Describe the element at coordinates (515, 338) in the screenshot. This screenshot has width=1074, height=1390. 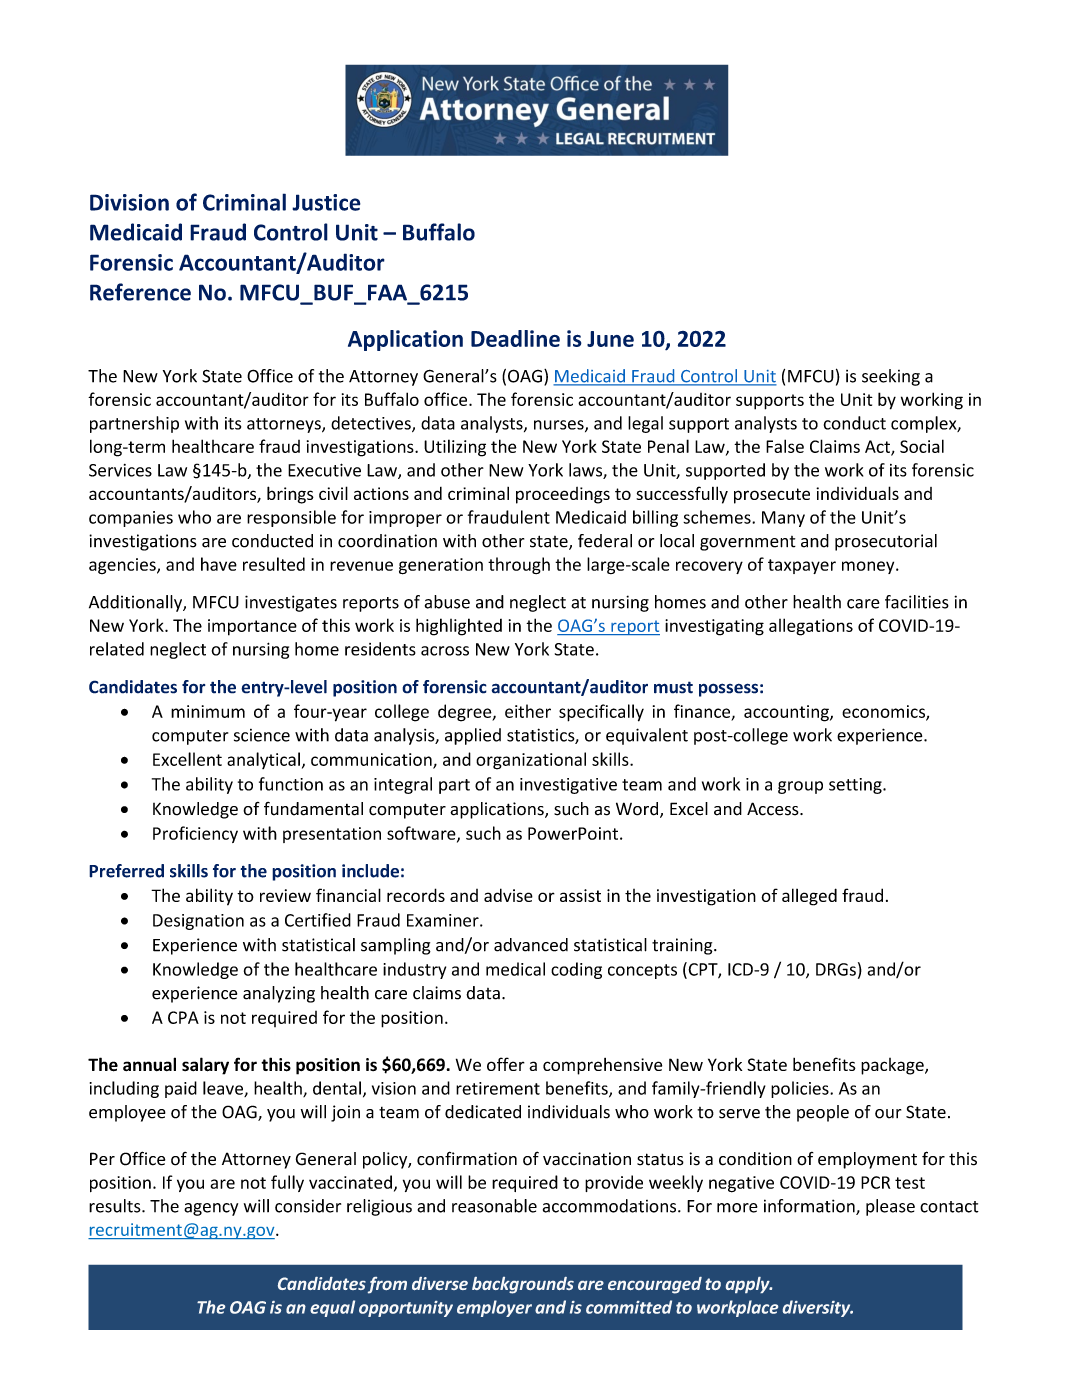
I see `Deadline` at that location.
